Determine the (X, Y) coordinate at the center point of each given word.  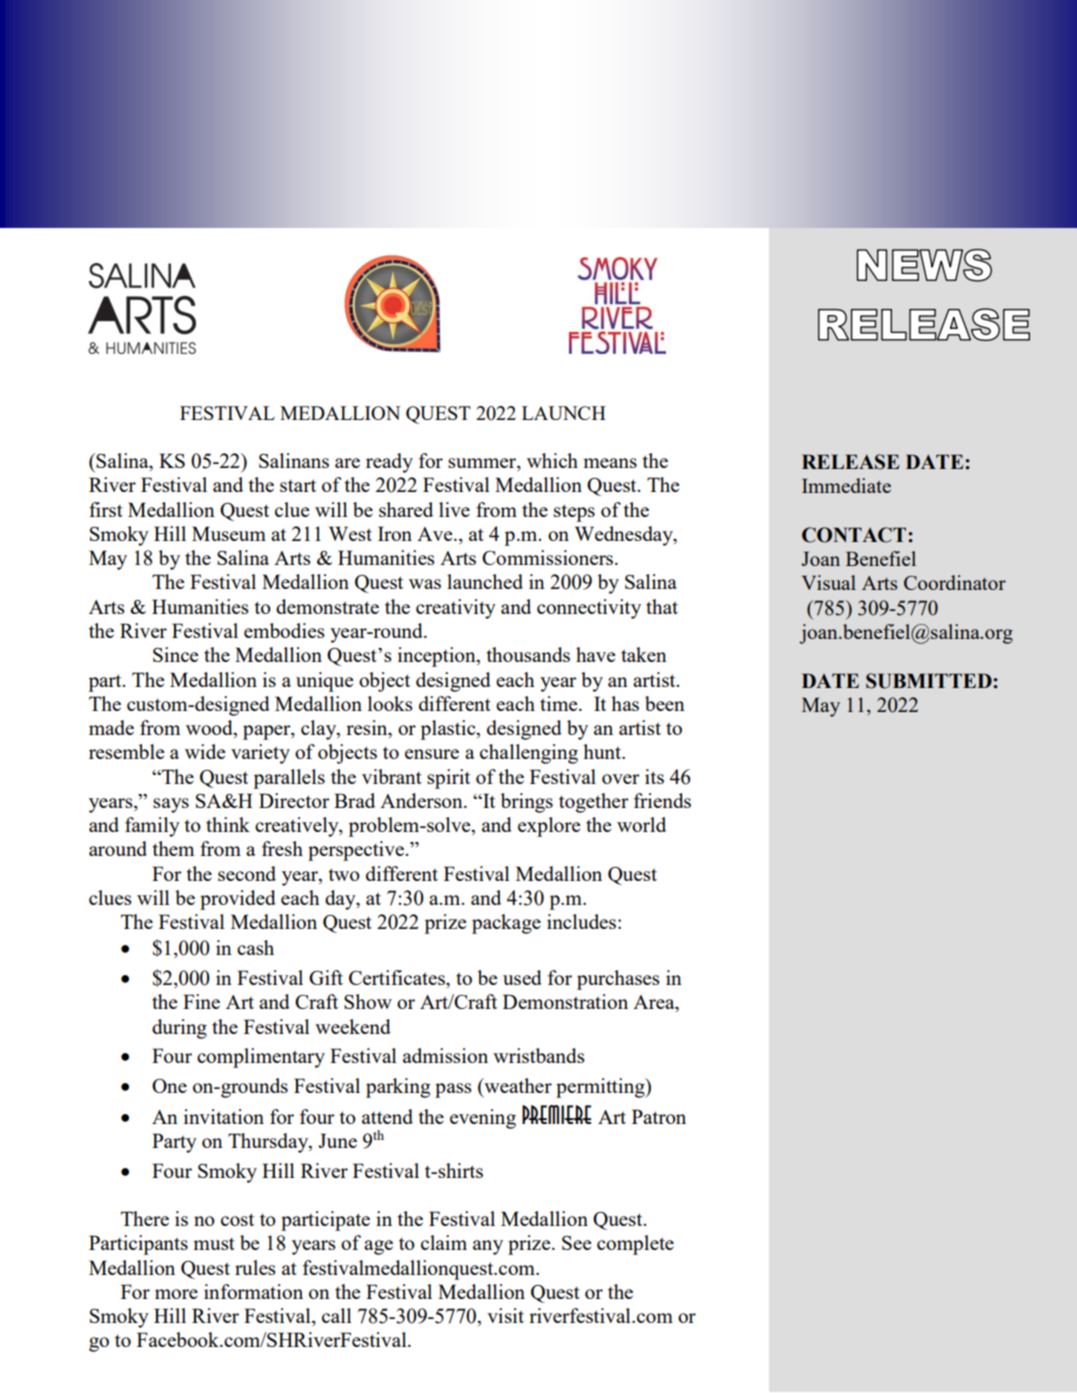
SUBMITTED (930, 681)
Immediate (846, 485)
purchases (618, 980)
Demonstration (565, 1001)
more (176, 1294)
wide (205, 751)
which (552, 460)
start (298, 485)
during (179, 1029)
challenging (529, 754)
